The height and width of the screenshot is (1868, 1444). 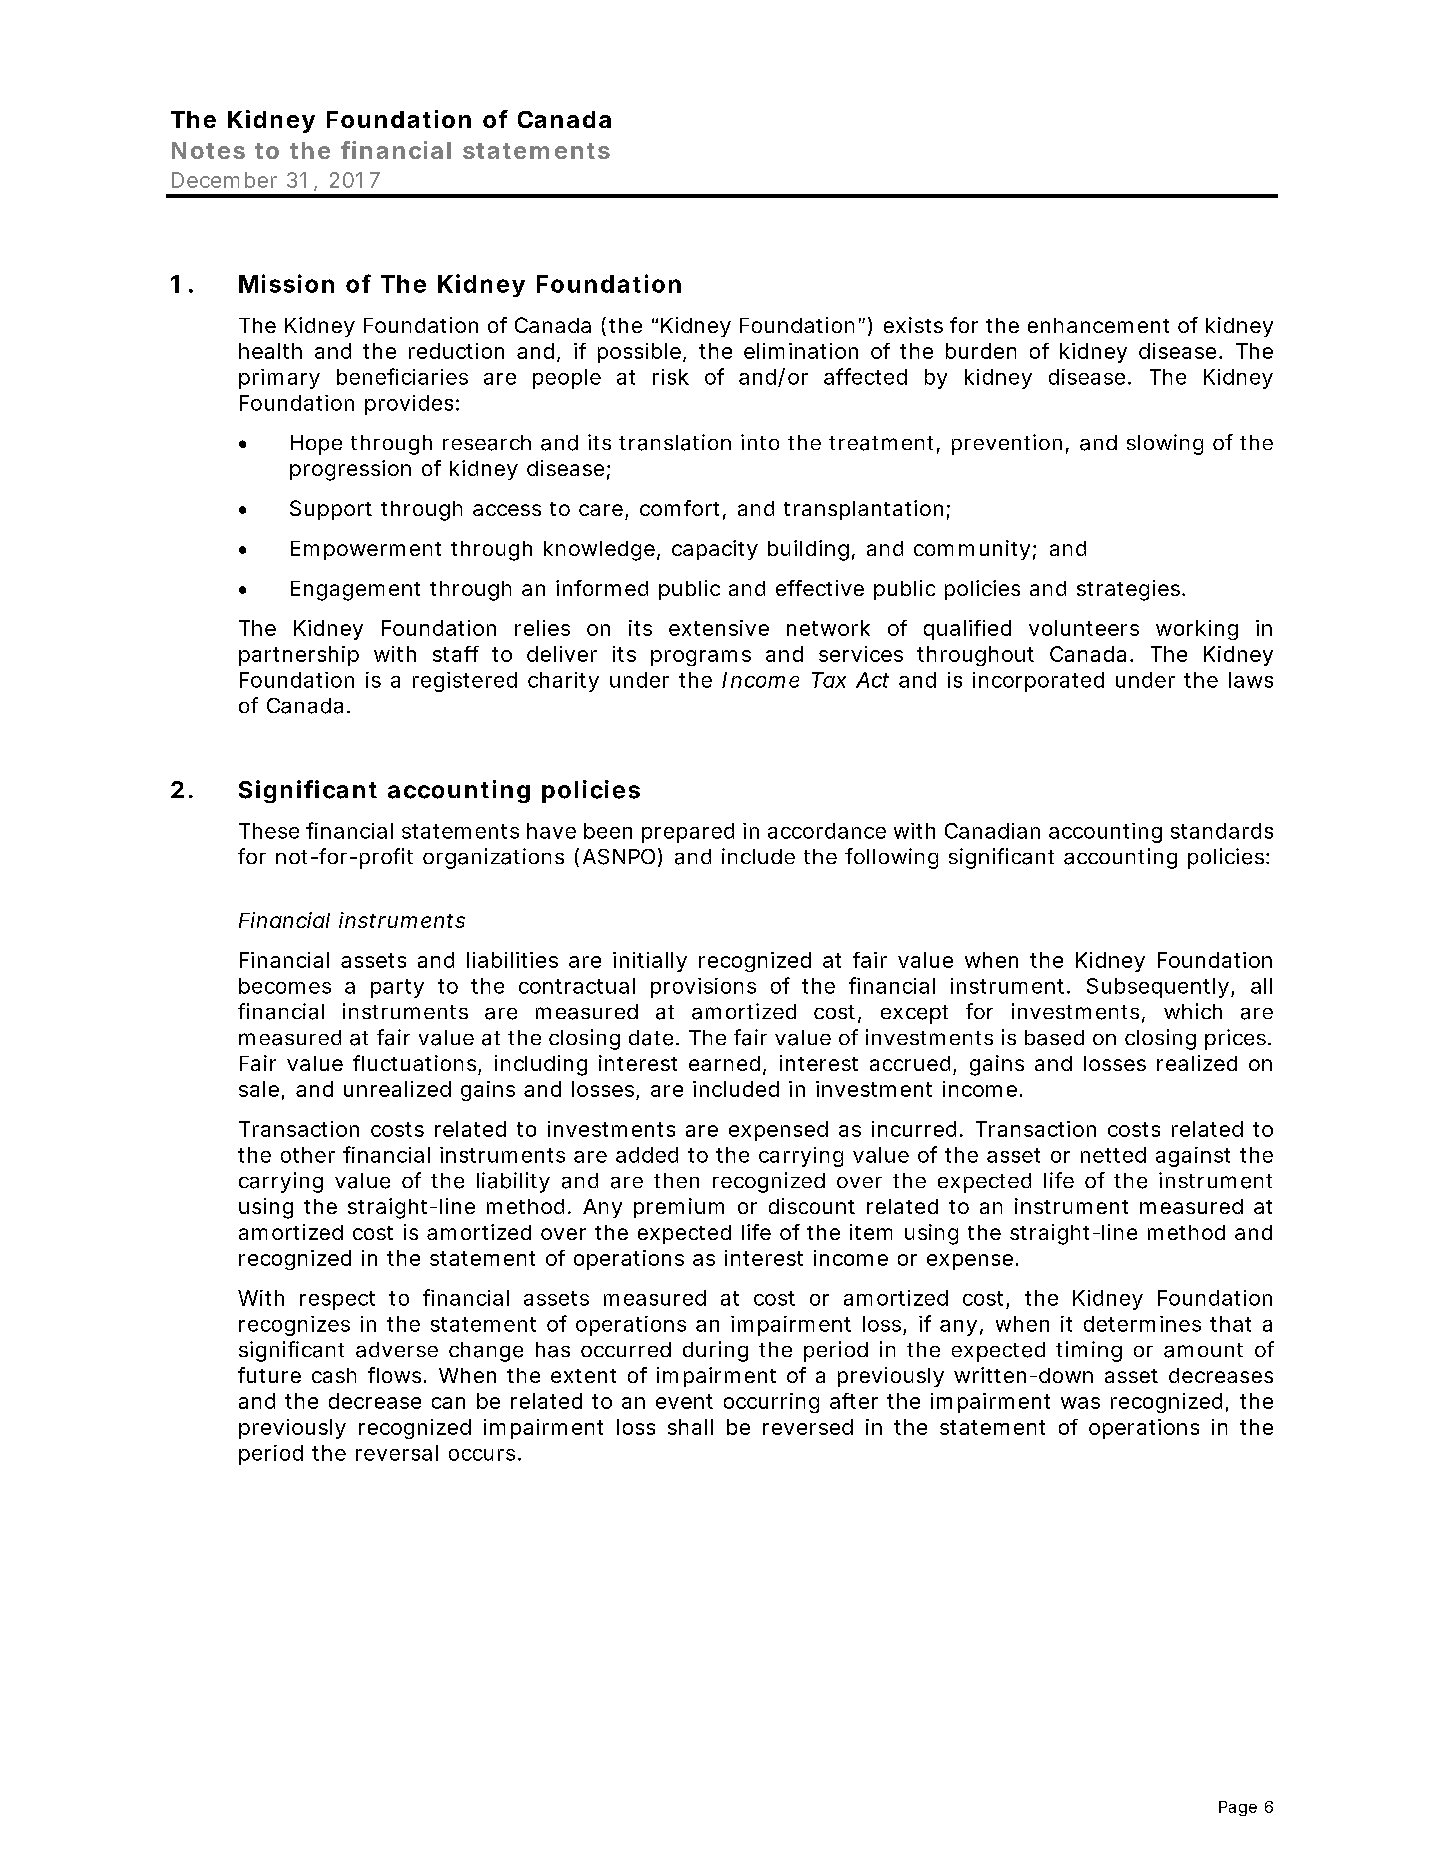 I want to click on reversal, so click(x=397, y=1453).
